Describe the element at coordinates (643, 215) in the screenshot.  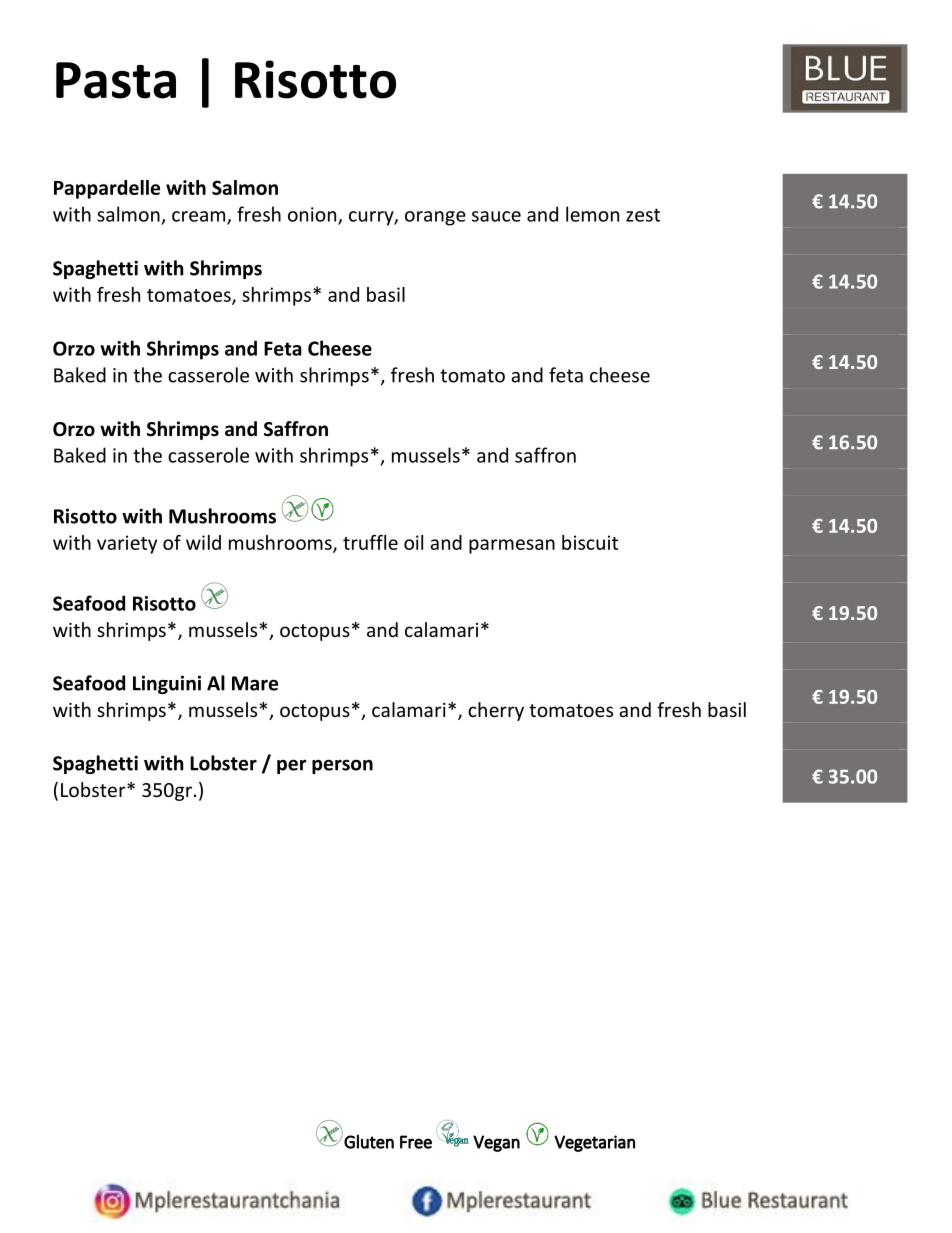
I see `zest` at that location.
